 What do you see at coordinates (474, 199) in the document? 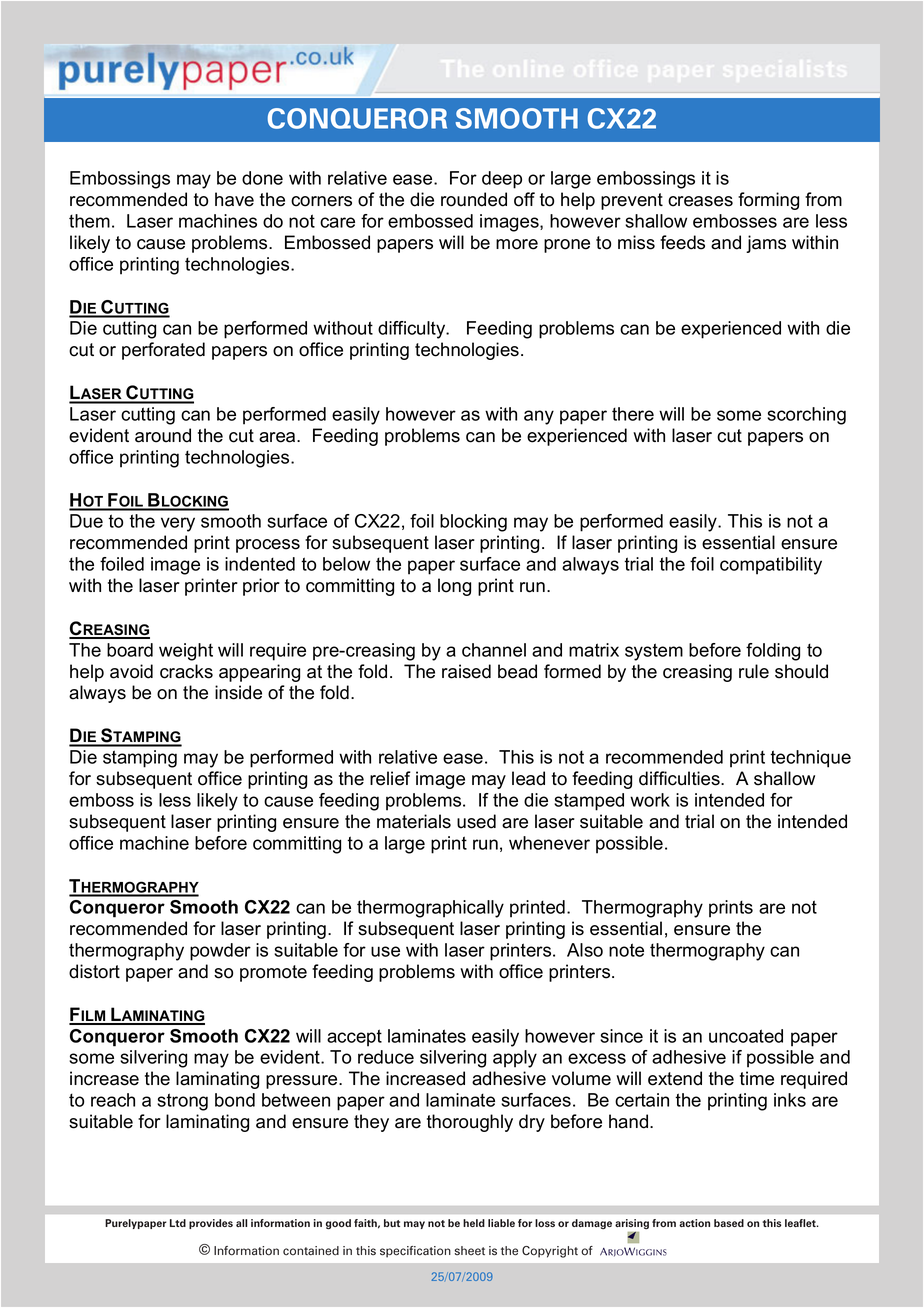
I see `rounded` at bounding box center [474, 199].
